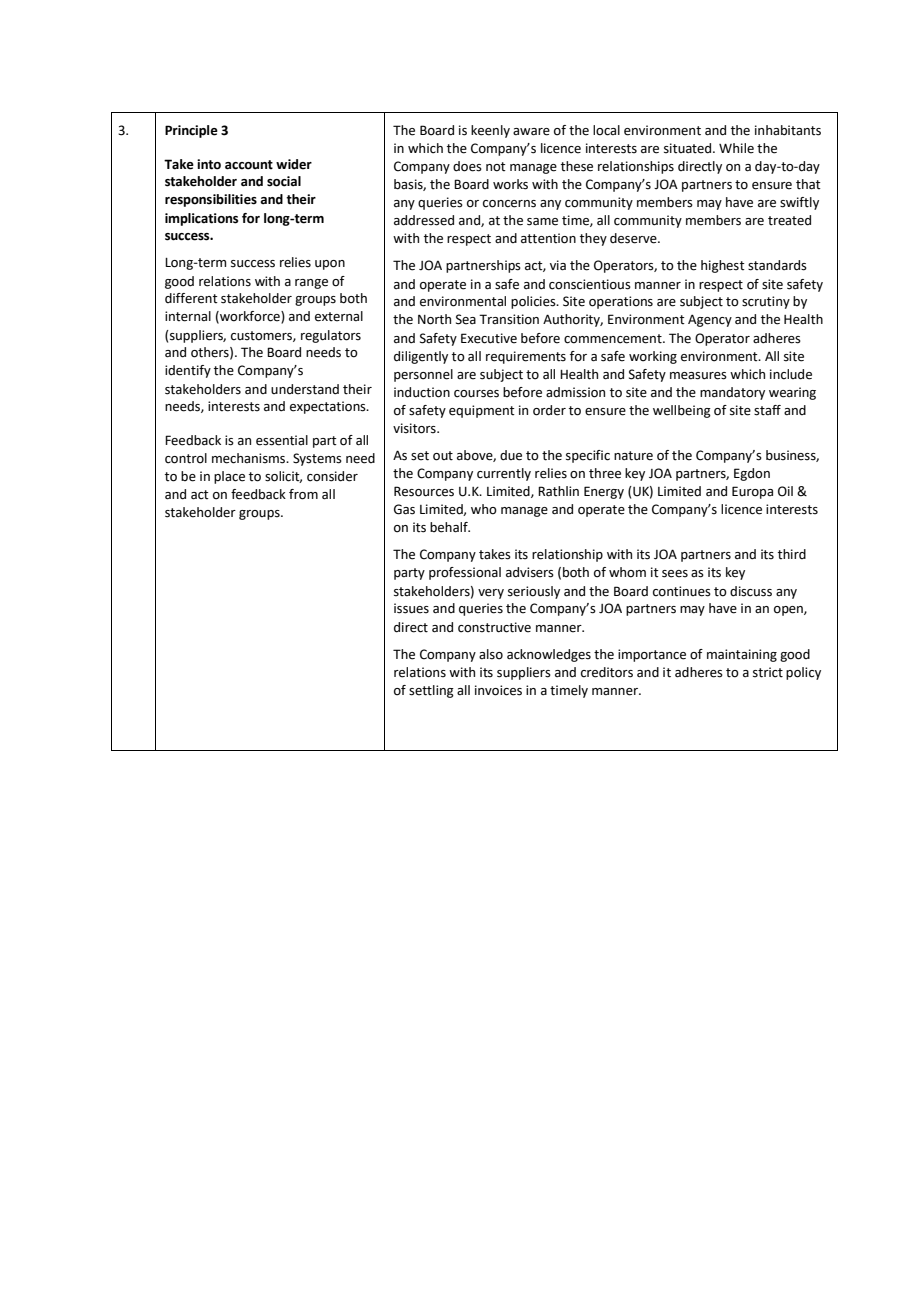 This screenshot has width=924, height=1308. What do you see at coordinates (482, 411) in the screenshot?
I see `equipment` at bounding box center [482, 411].
